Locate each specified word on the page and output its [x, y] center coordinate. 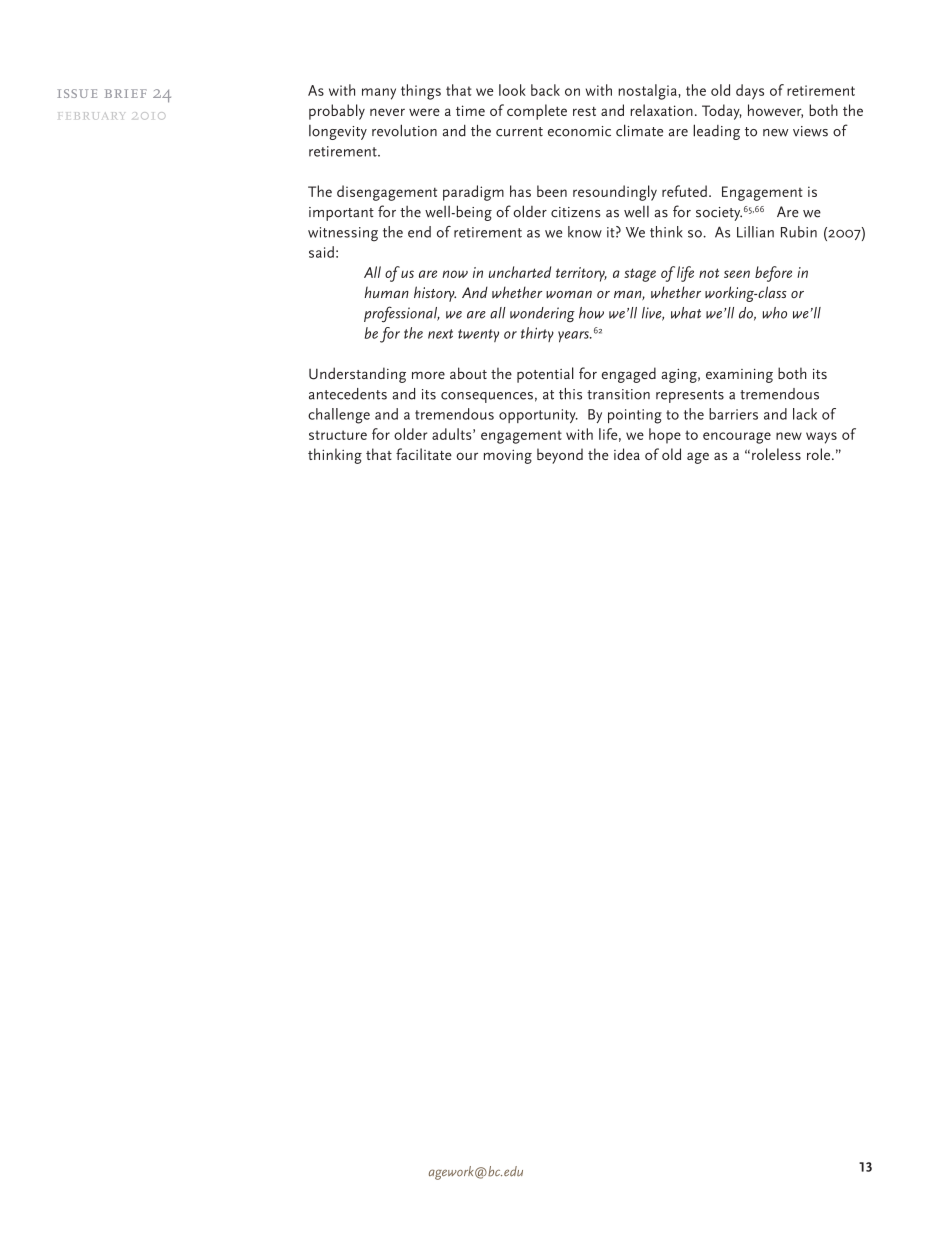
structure [338, 435]
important [341, 214]
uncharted [520, 272]
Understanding [357, 375]
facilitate [424, 454]
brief [126, 93]
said [321, 252]
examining [739, 376]
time [470, 110]
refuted [684, 191]
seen [737, 274]
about [468, 373]
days [750, 91]
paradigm [473, 193]
